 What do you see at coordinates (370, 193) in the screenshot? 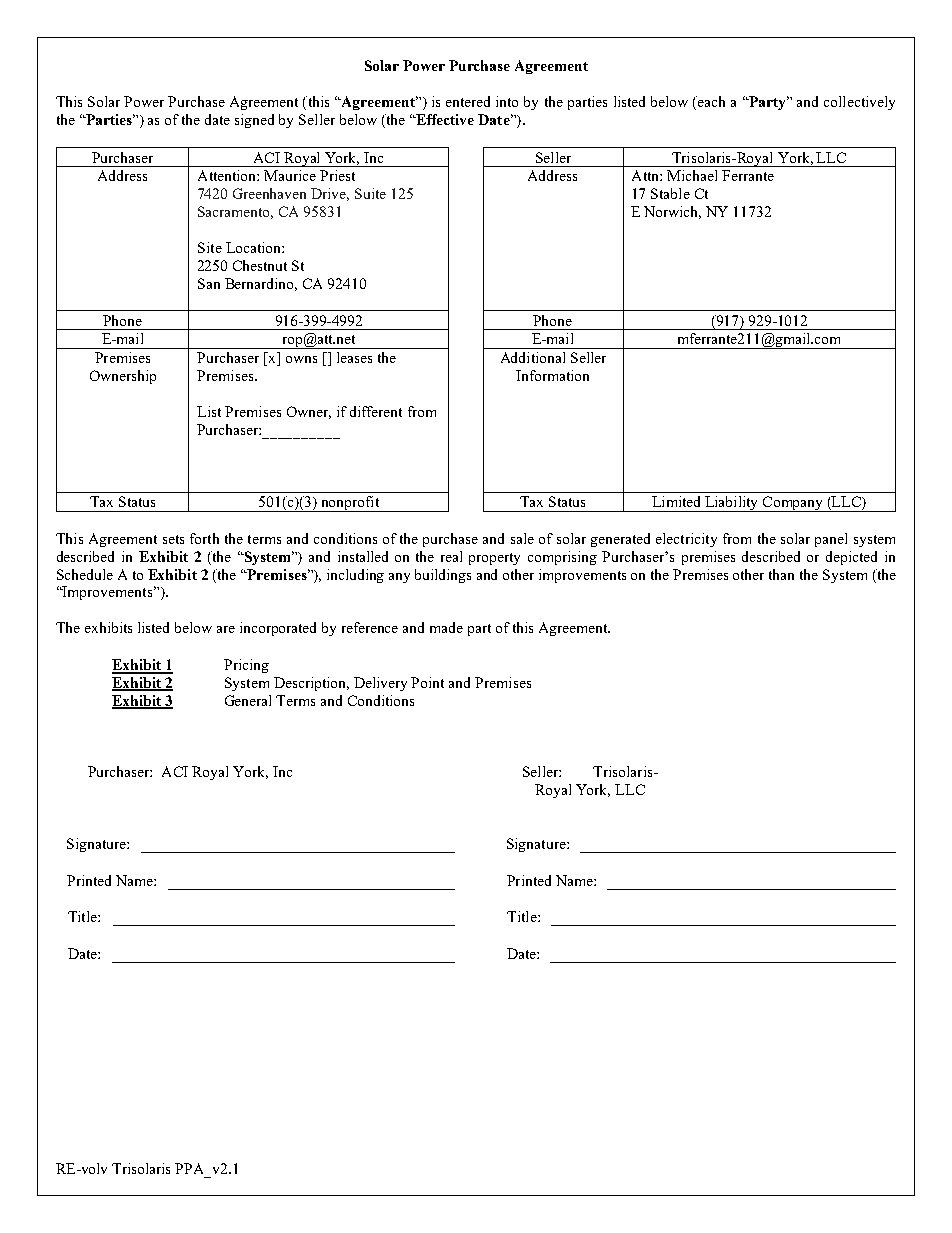
I see `Suite` at bounding box center [370, 193].
